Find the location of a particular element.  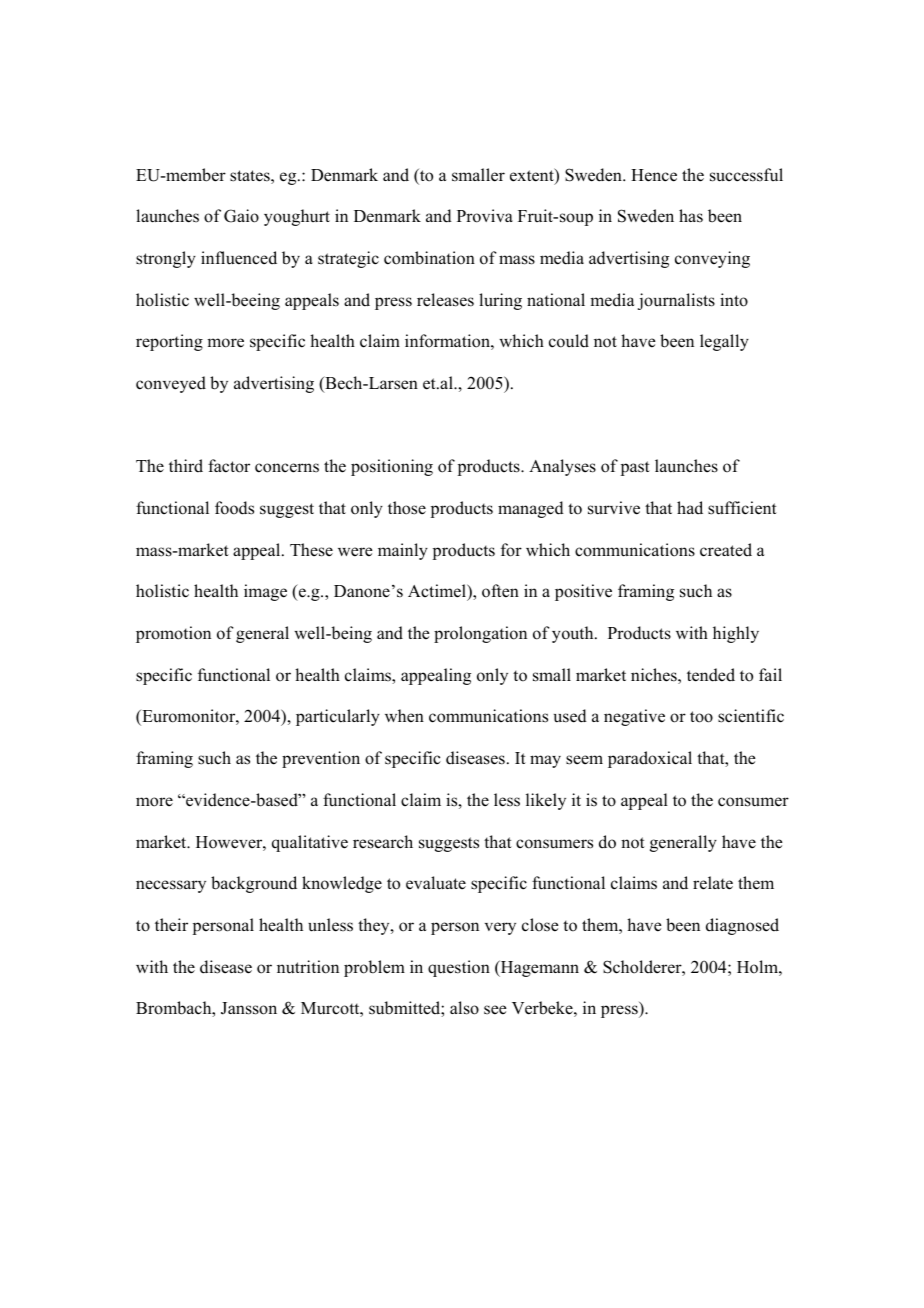

Jansson is located at coordinates (249, 1008).
